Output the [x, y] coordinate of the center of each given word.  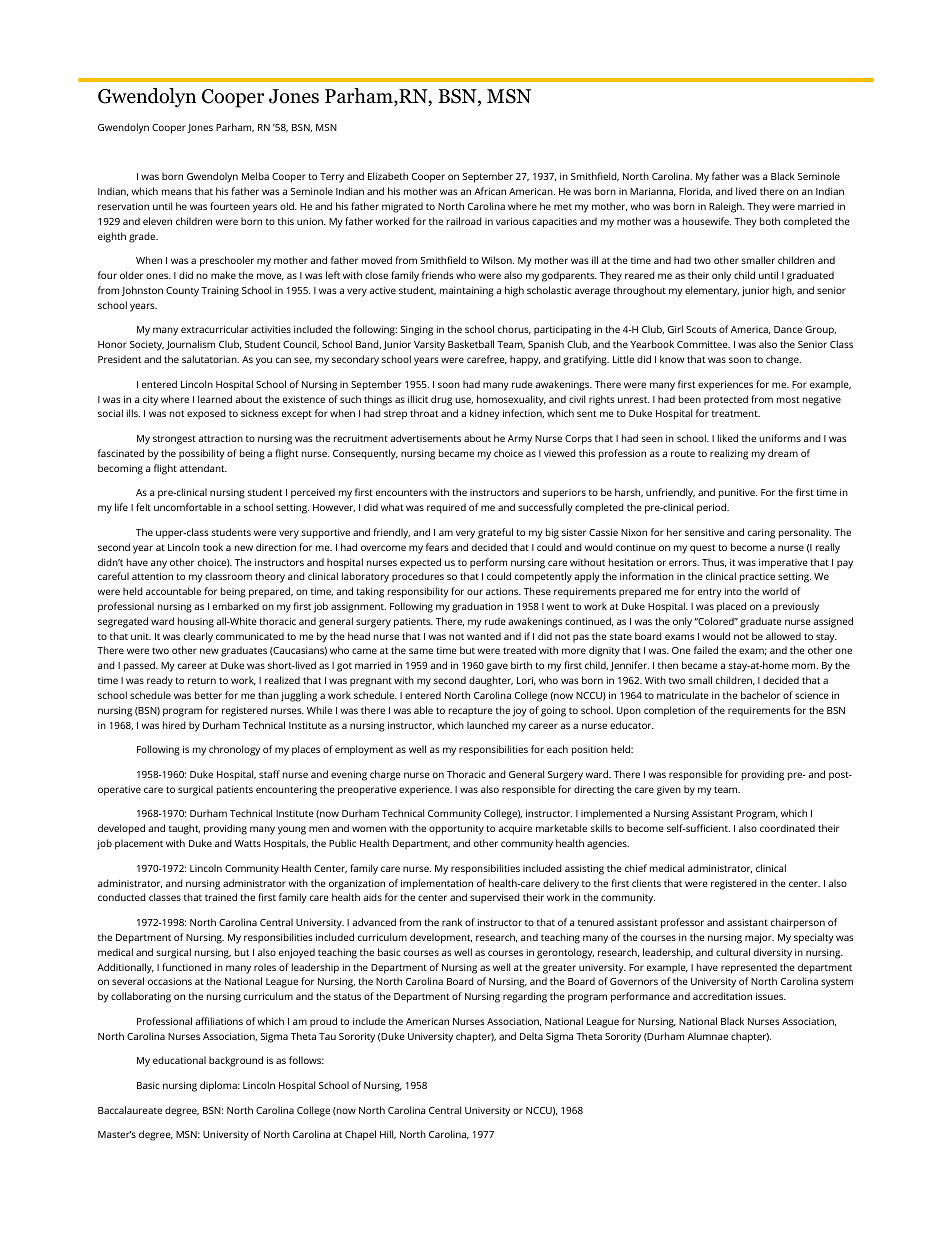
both [770, 221]
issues [770, 996]
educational [179, 1060]
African [490, 191]
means [177, 192]
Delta [531, 1036]
